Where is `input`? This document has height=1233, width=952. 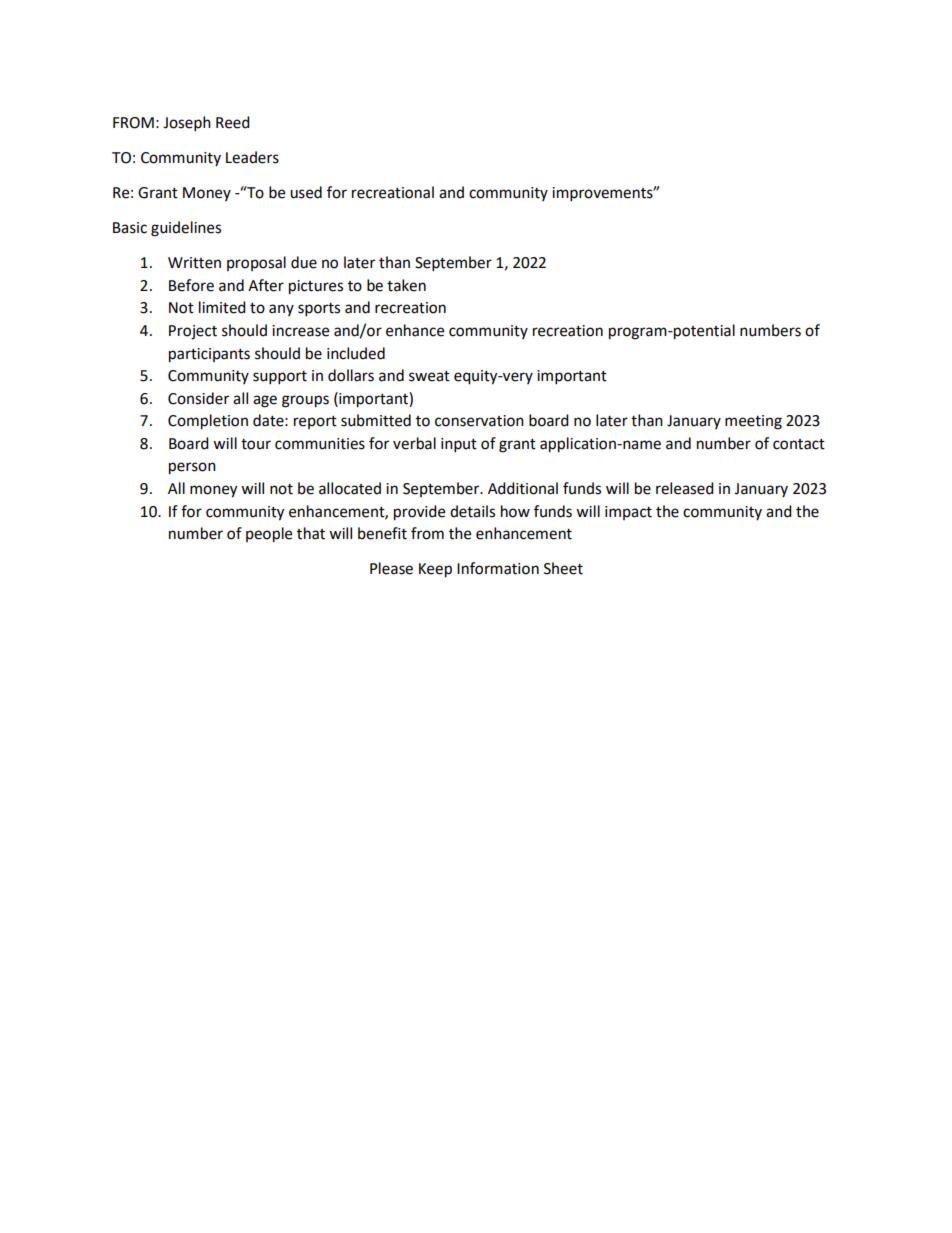
input is located at coordinates (459, 445).
